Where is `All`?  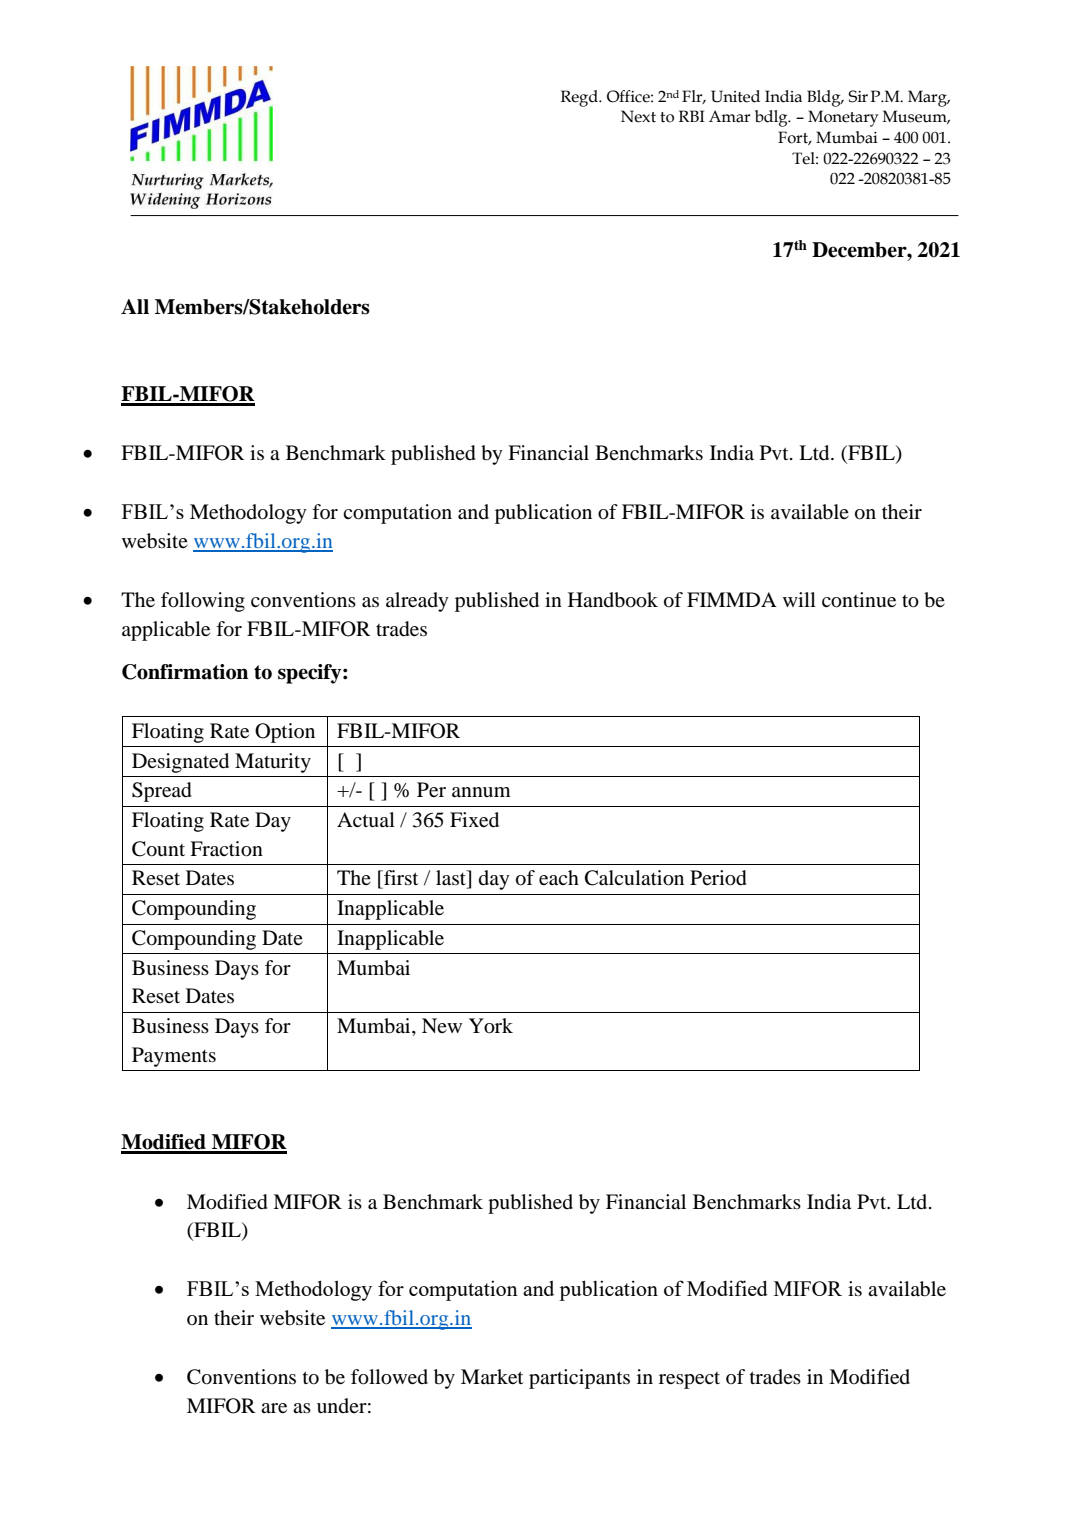 All is located at coordinates (135, 306).
